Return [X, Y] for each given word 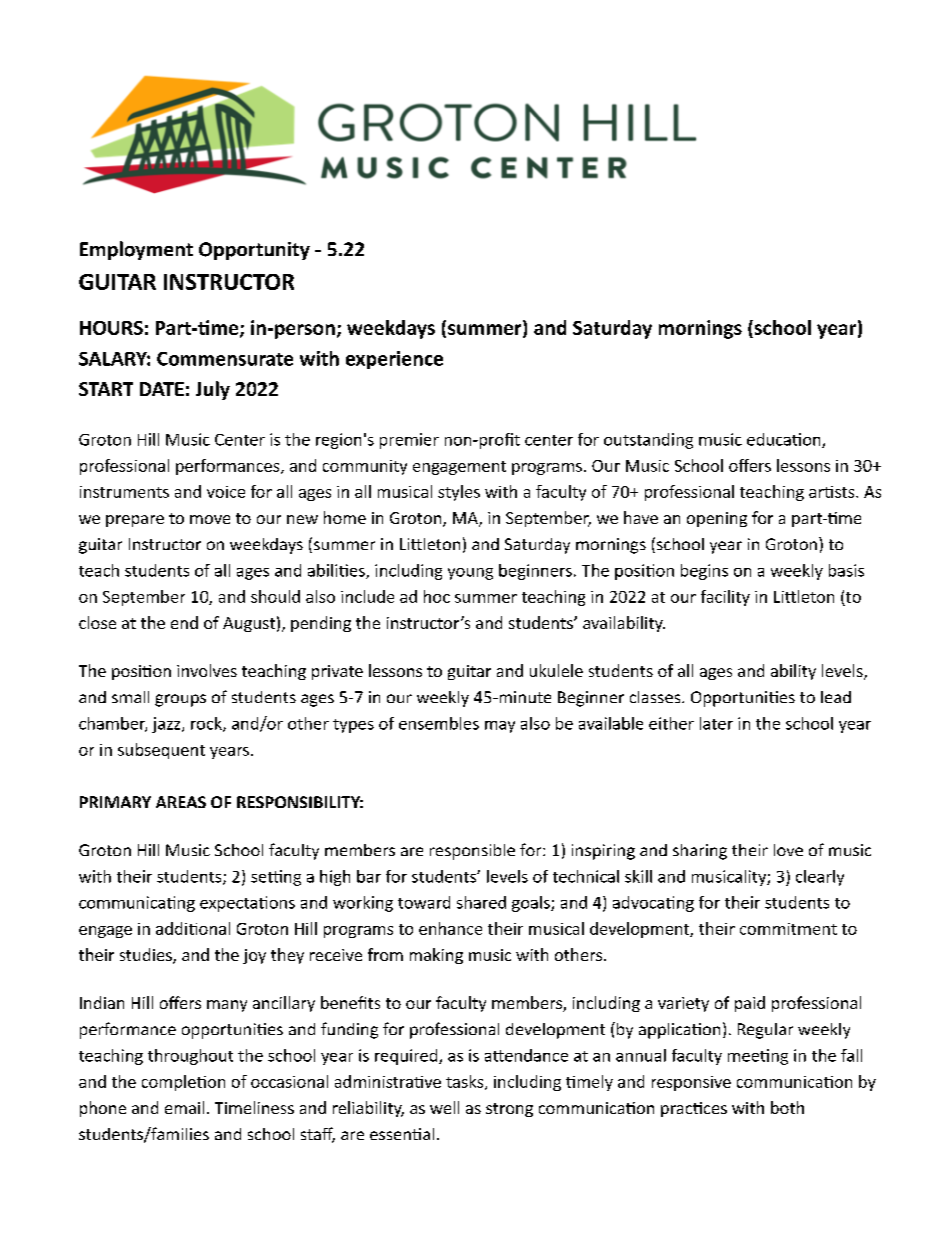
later [716, 723]
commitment [788, 929]
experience [394, 360]
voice [226, 492]
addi [171, 928]
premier [409, 441]
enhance [450, 928]
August [249, 624]
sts [846, 492]
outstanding [648, 441]
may [500, 727]
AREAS [181, 802]
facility [725, 598]
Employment [136, 250]
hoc [437, 596]
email [184, 1107]
